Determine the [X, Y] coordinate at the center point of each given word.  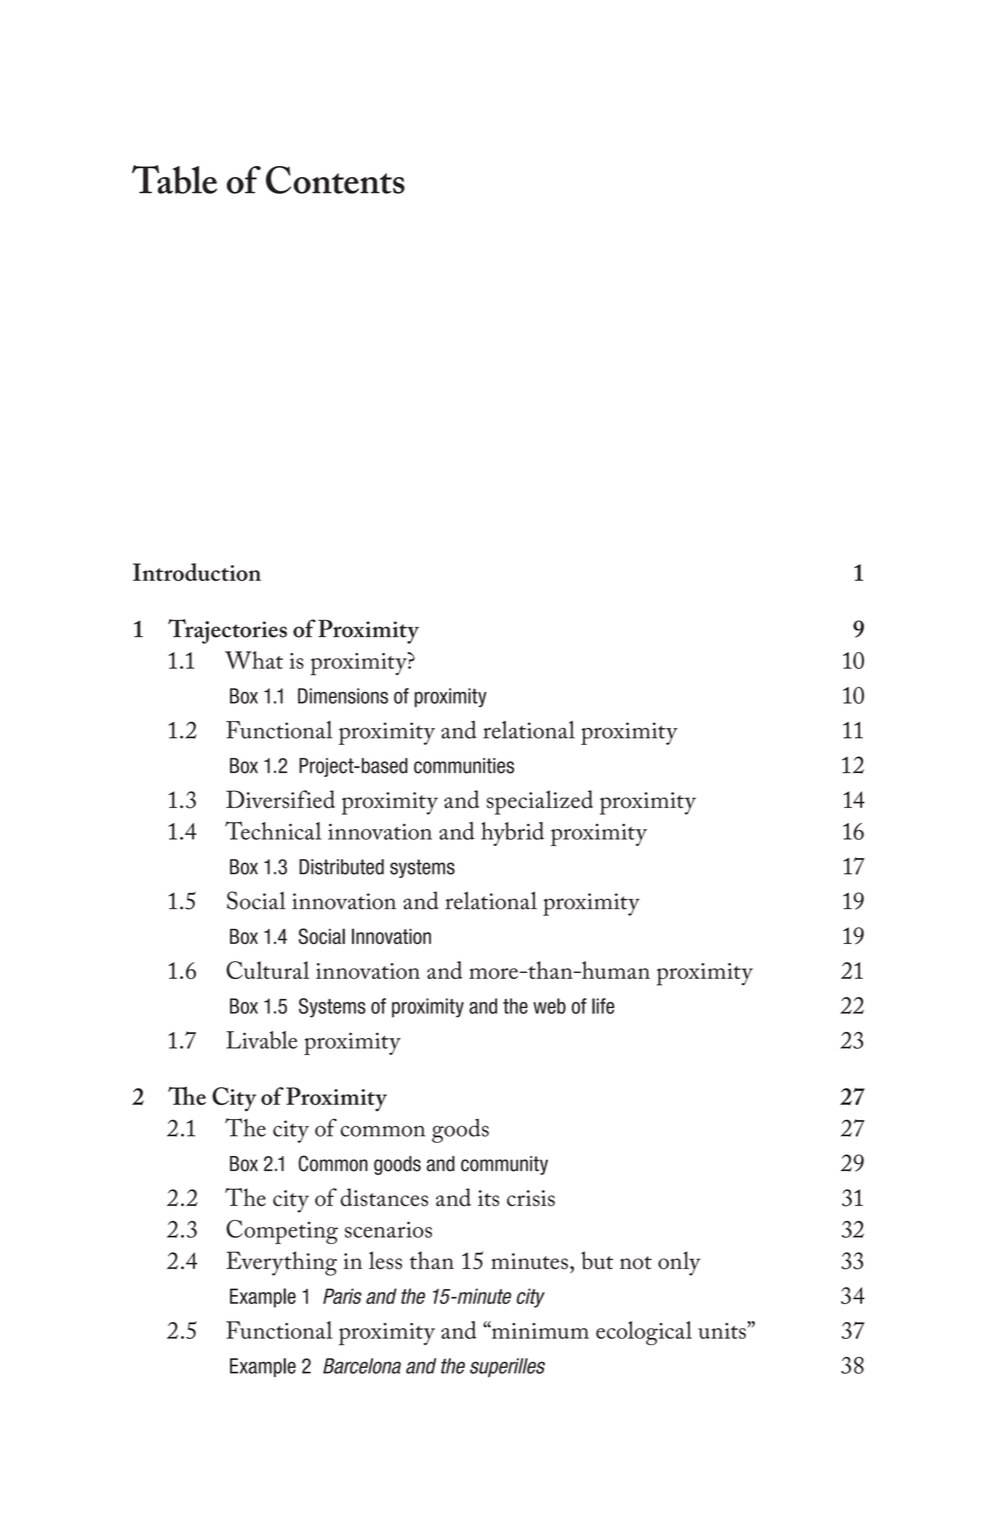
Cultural [267, 970]
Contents [335, 180]
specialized [540, 802]
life [603, 1006]
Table [174, 179]
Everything [281, 1263]
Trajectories [227, 631]
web [549, 1006]
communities [464, 766]
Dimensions [343, 696]
